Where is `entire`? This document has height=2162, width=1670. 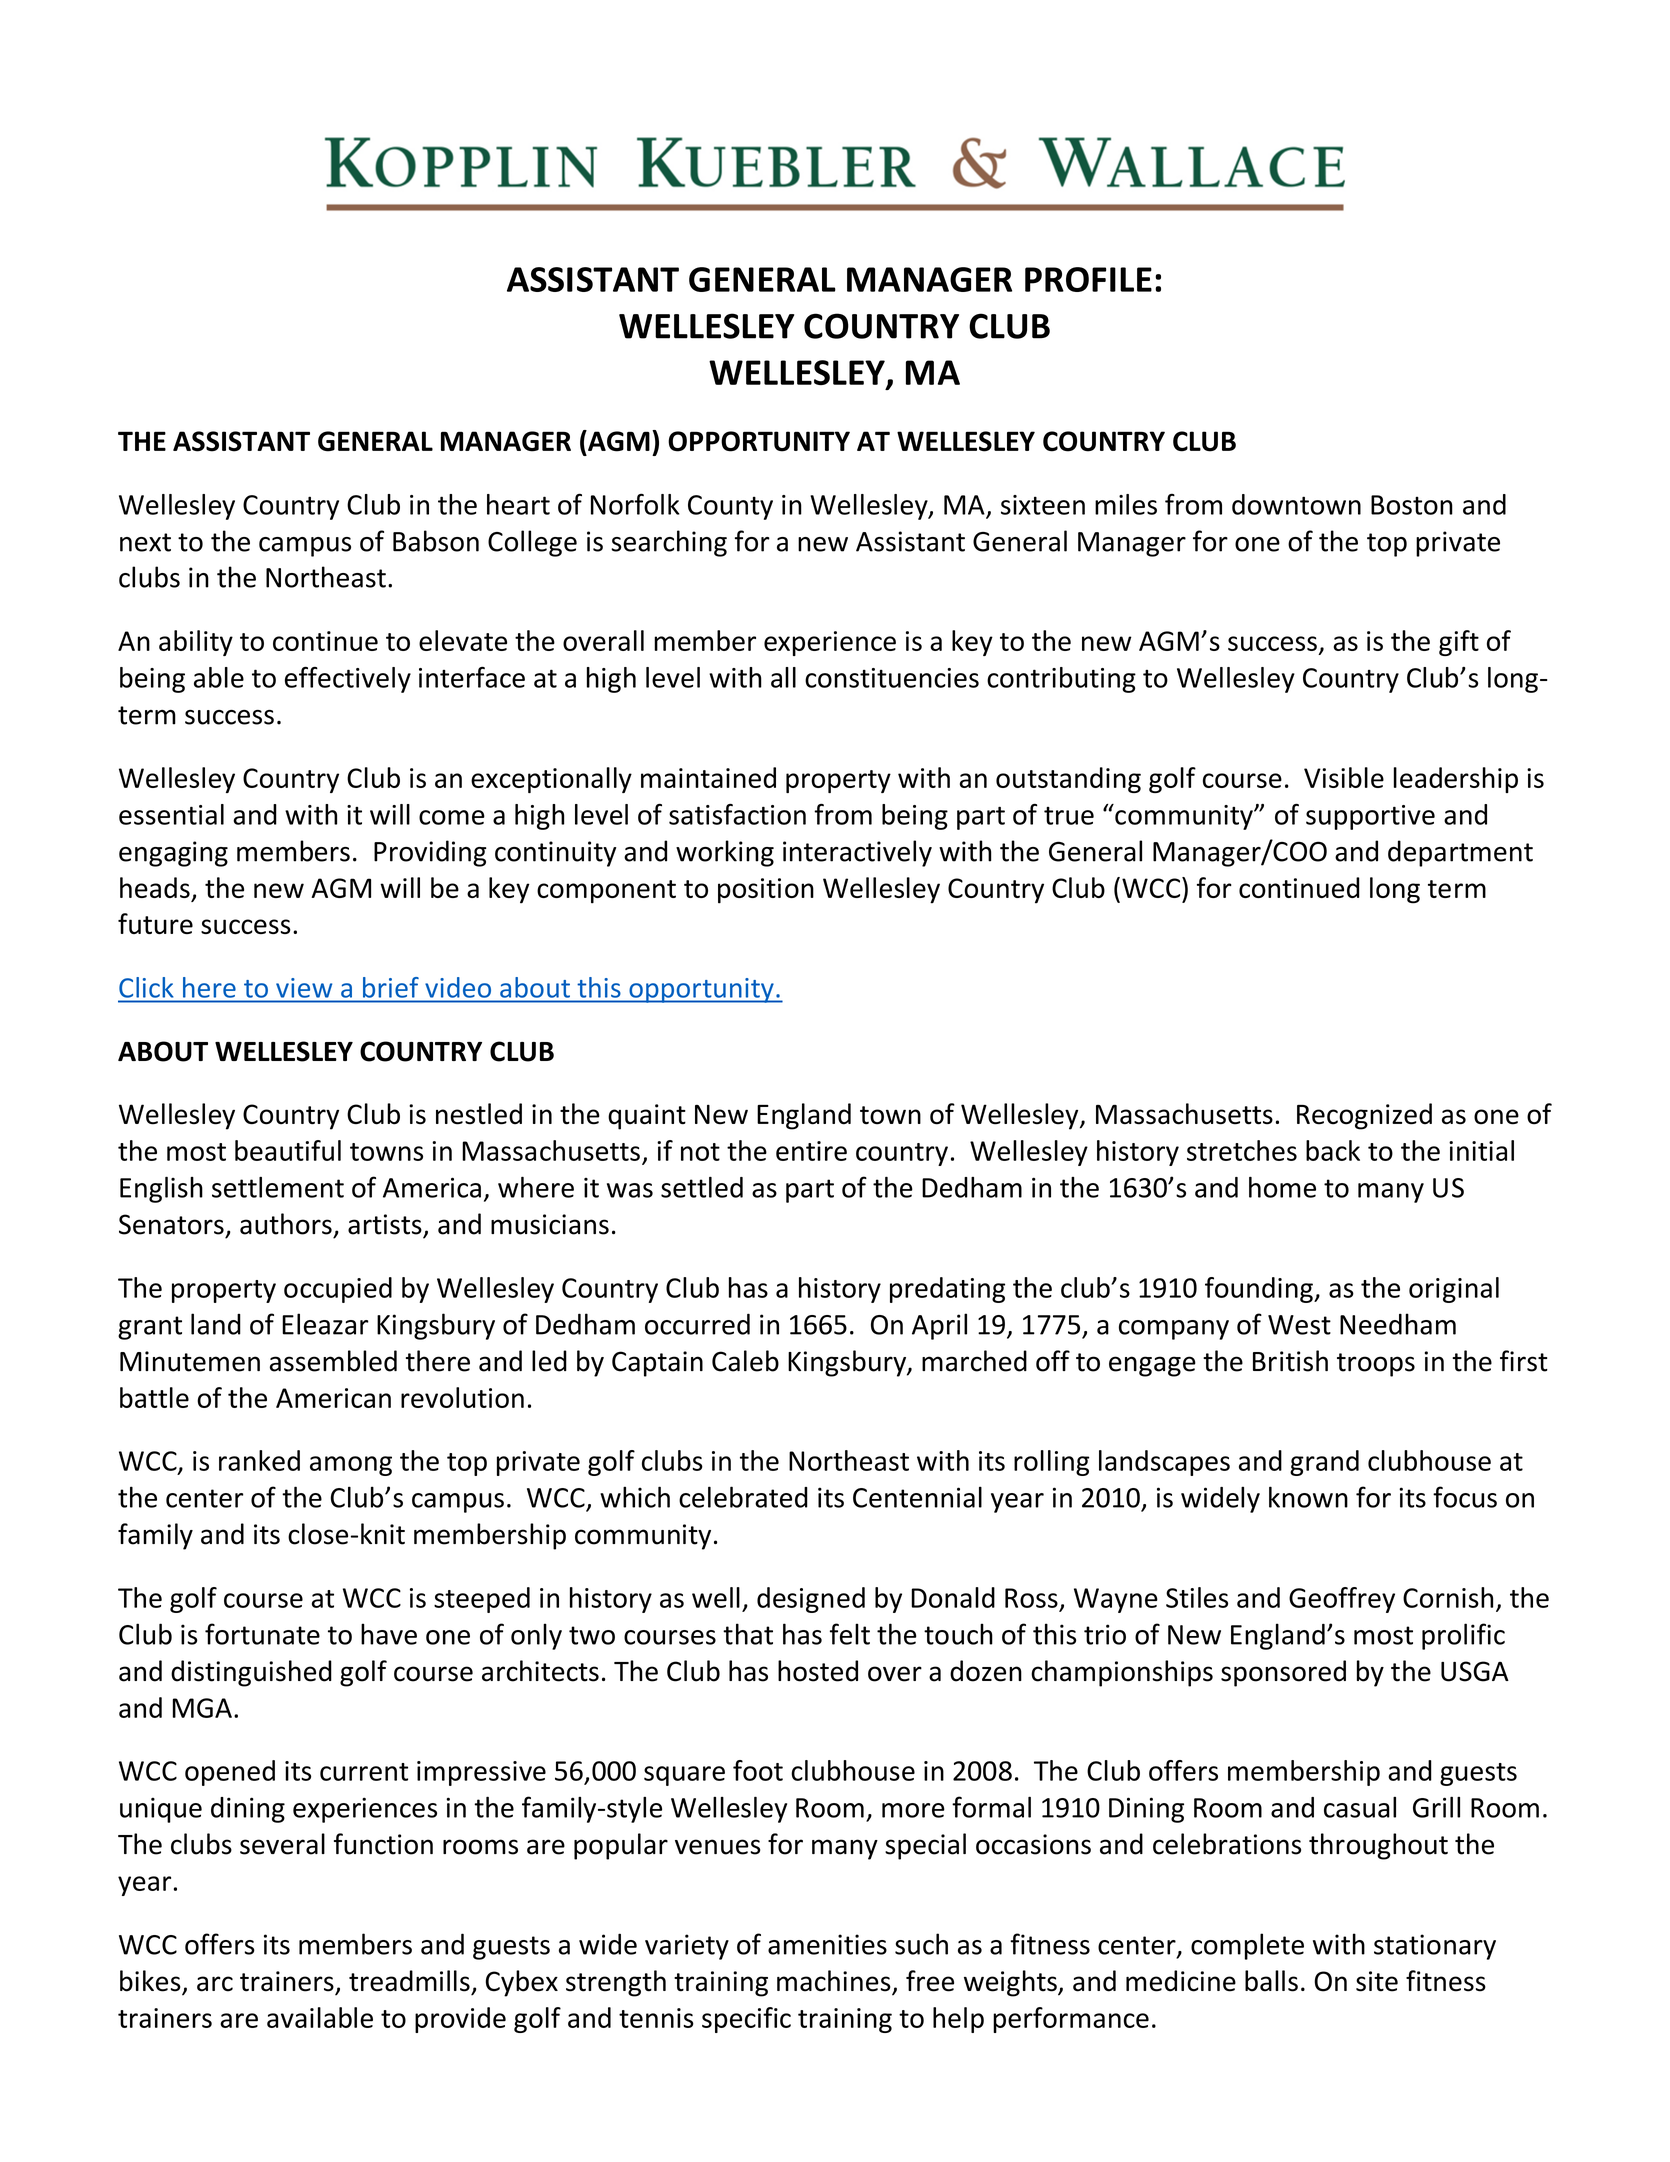
entire is located at coordinates (811, 1151).
